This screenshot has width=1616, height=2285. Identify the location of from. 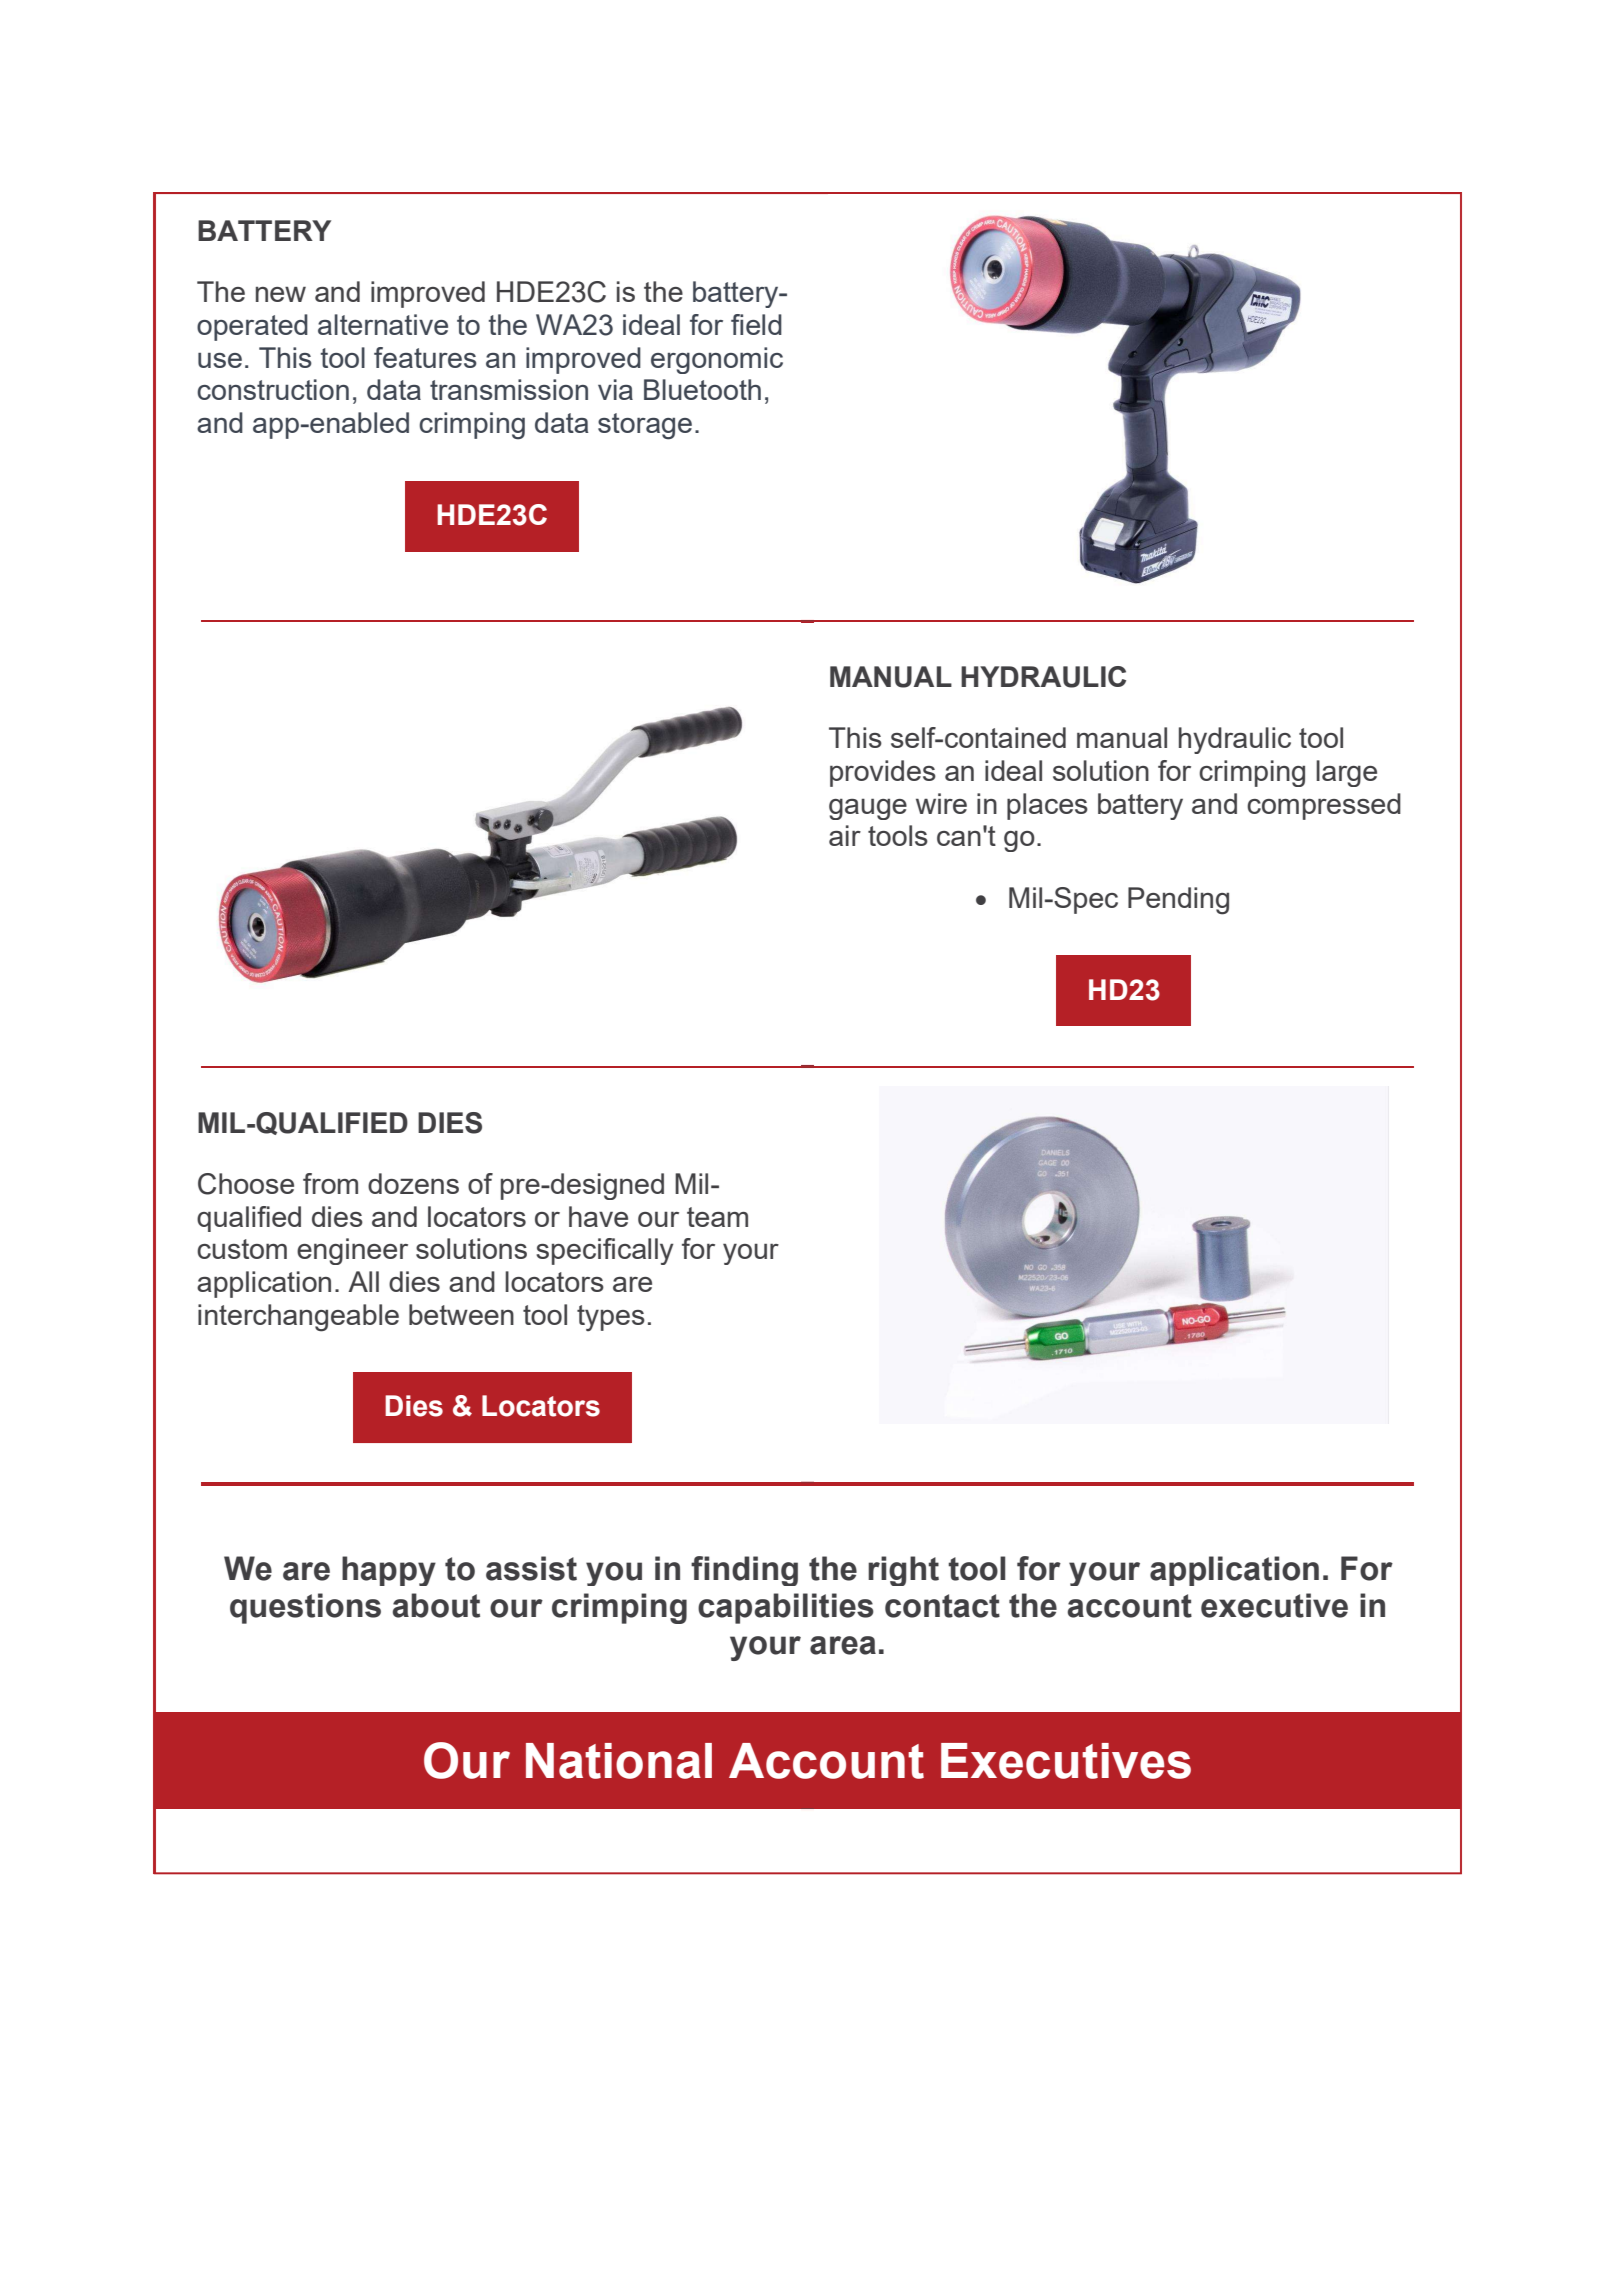
(330, 1183).
